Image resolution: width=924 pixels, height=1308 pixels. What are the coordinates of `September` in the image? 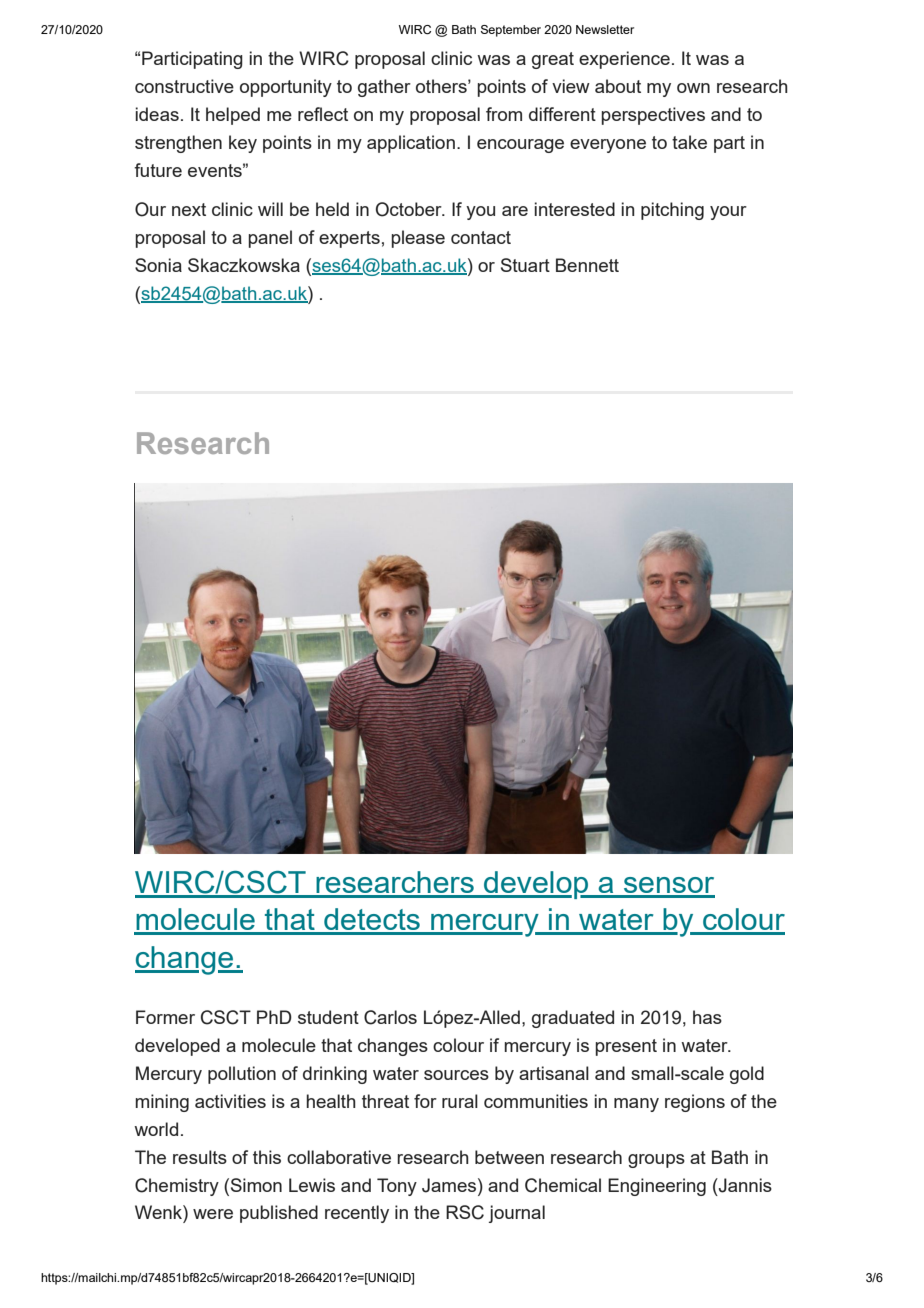 It's located at (511, 31).
